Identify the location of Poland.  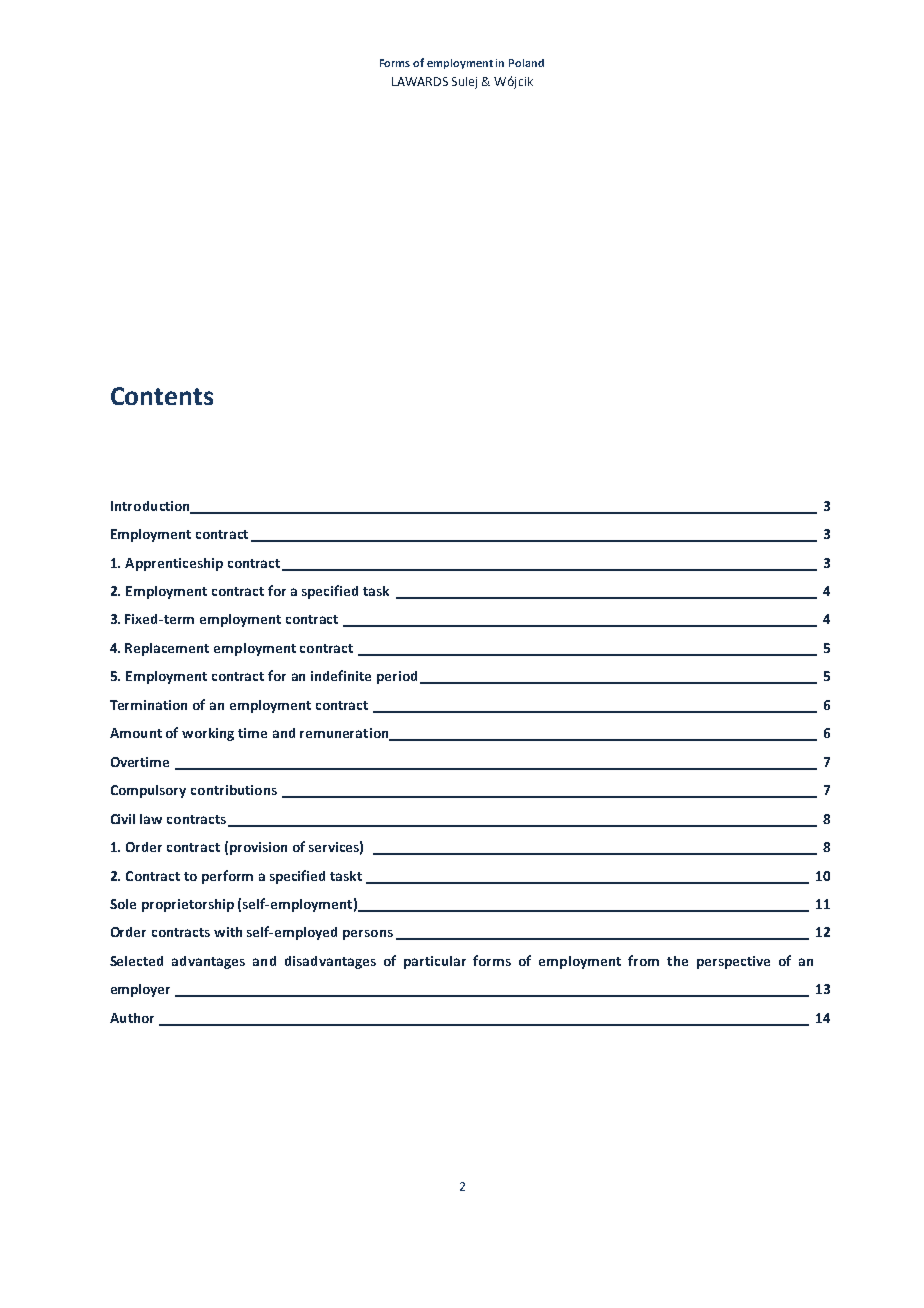
(526, 63).
